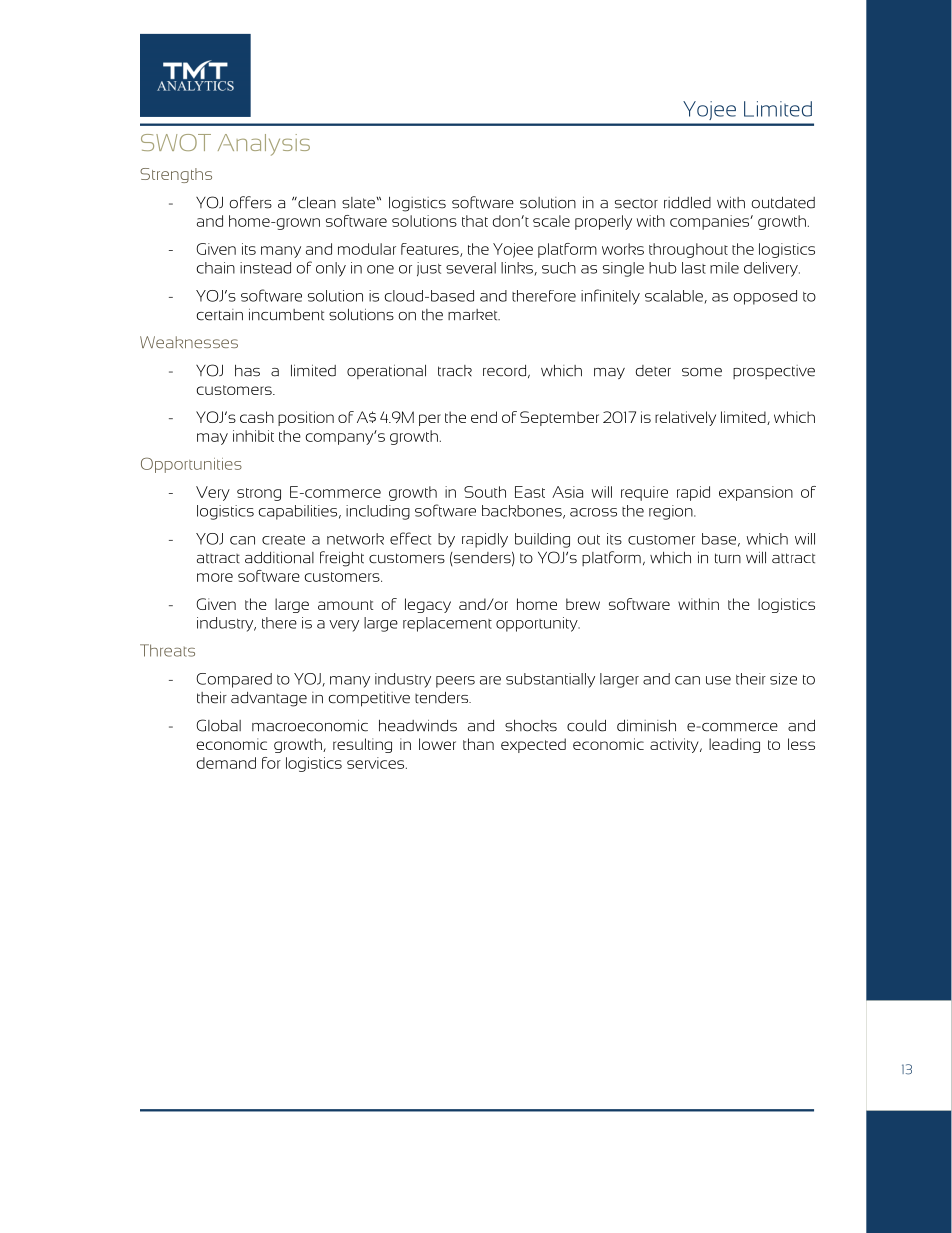 This page has width=952, height=1233. Describe the element at coordinates (478, 744) in the page. I see `than` at that location.
